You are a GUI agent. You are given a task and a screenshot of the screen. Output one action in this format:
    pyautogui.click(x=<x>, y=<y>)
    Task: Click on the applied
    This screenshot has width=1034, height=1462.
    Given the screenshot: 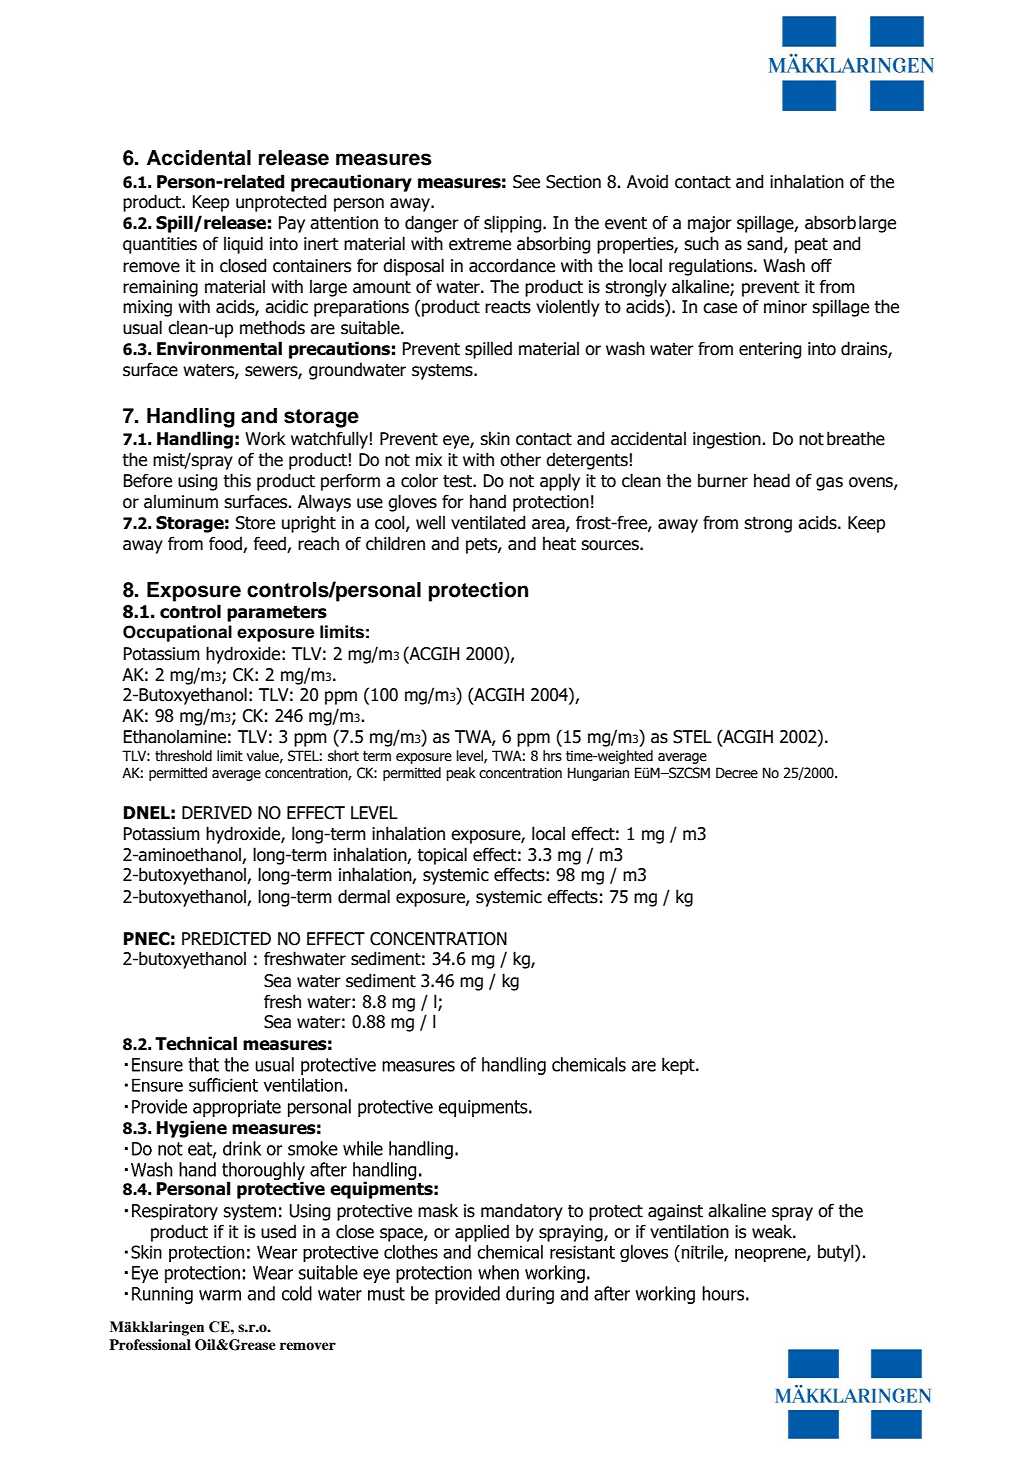 What is the action you would take?
    pyautogui.click(x=482, y=1233)
